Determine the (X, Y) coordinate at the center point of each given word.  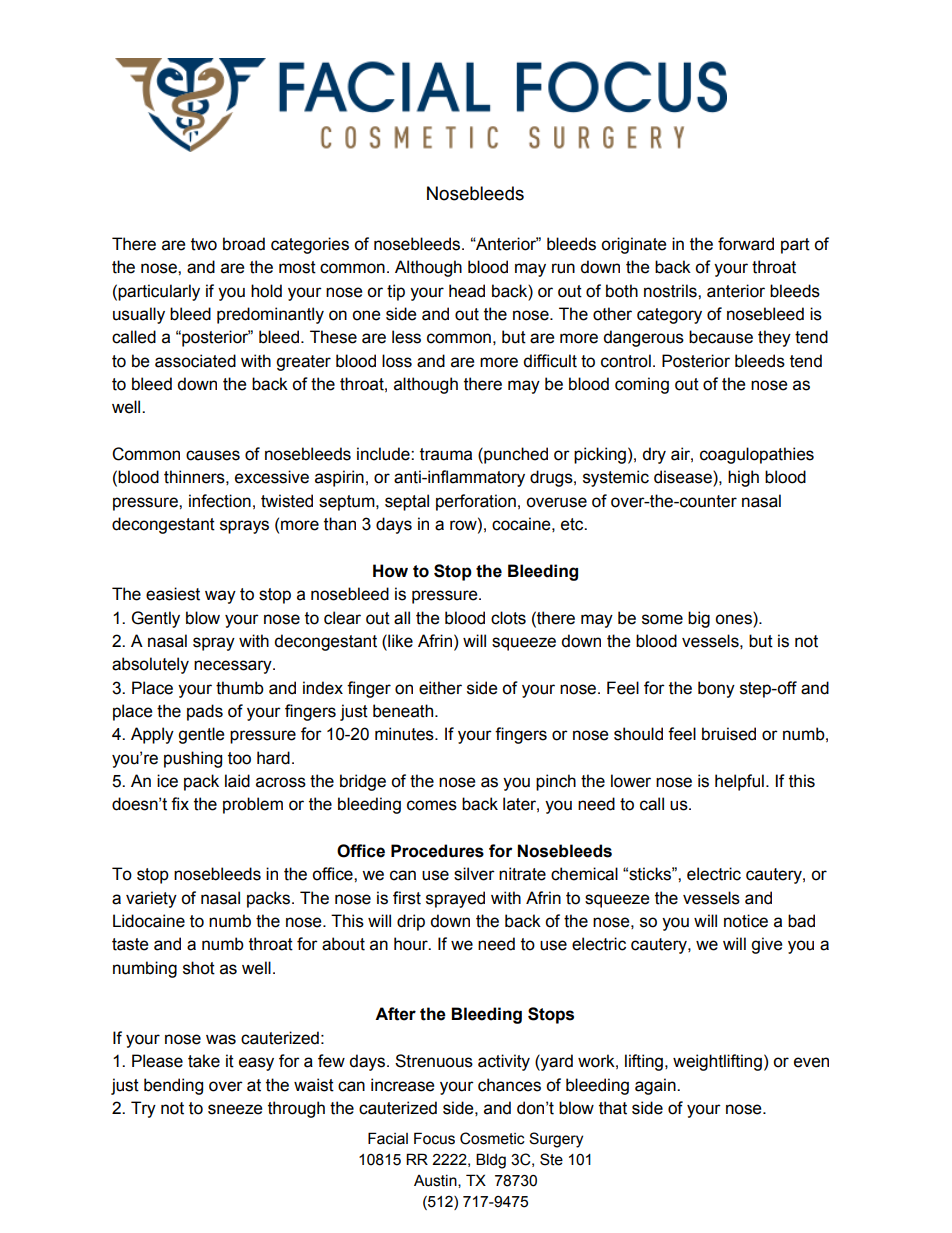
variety (151, 899)
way (220, 597)
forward (746, 244)
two (204, 244)
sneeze (235, 1109)
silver (474, 874)
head (467, 291)
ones (734, 618)
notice (746, 921)
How (390, 571)
